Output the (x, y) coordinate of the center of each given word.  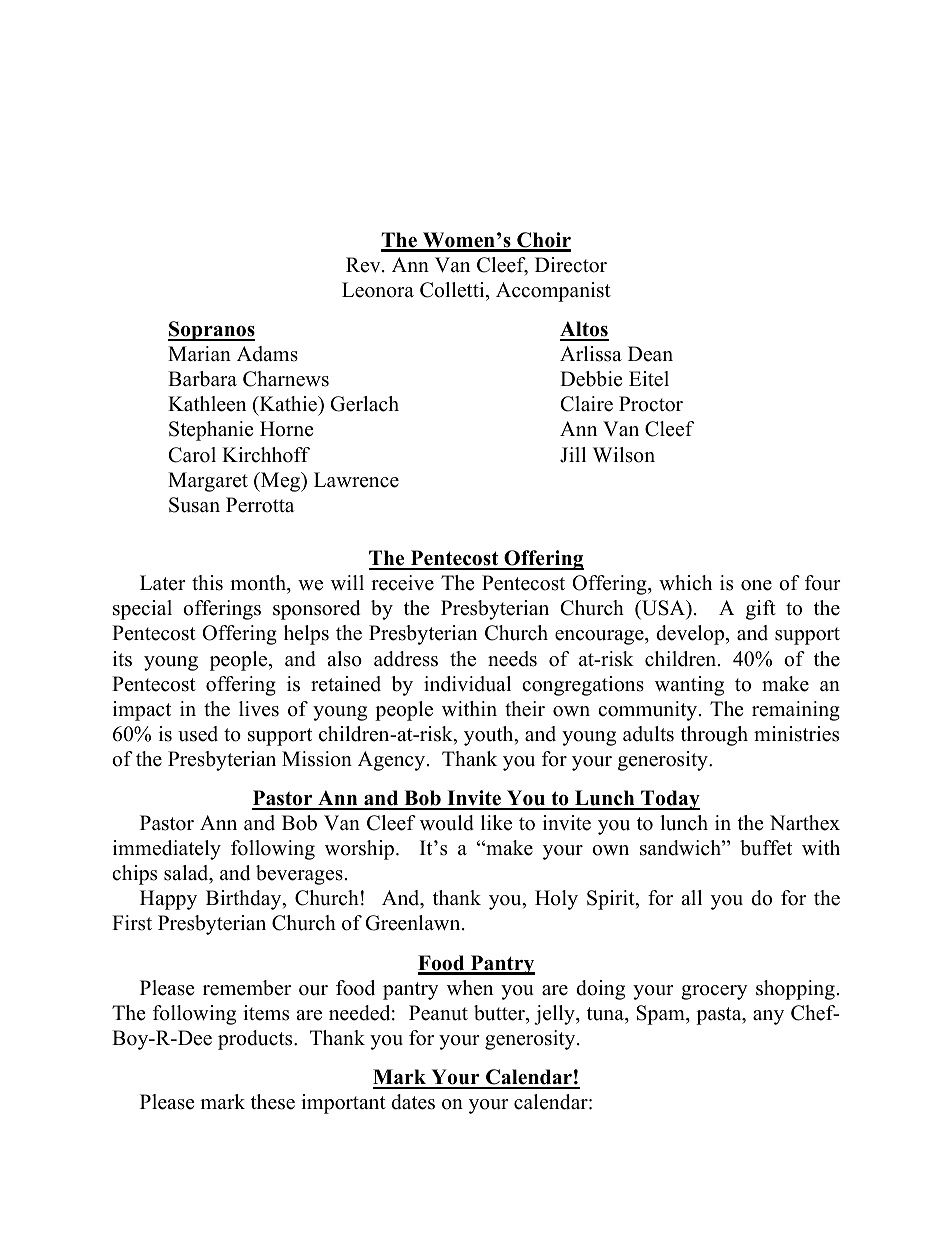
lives (259, 709)
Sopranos (211, 331)
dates (413, 1102)
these (273, 1102)
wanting (689, 686)
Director (571, 265)
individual (467, 684)
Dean (650, 354)
